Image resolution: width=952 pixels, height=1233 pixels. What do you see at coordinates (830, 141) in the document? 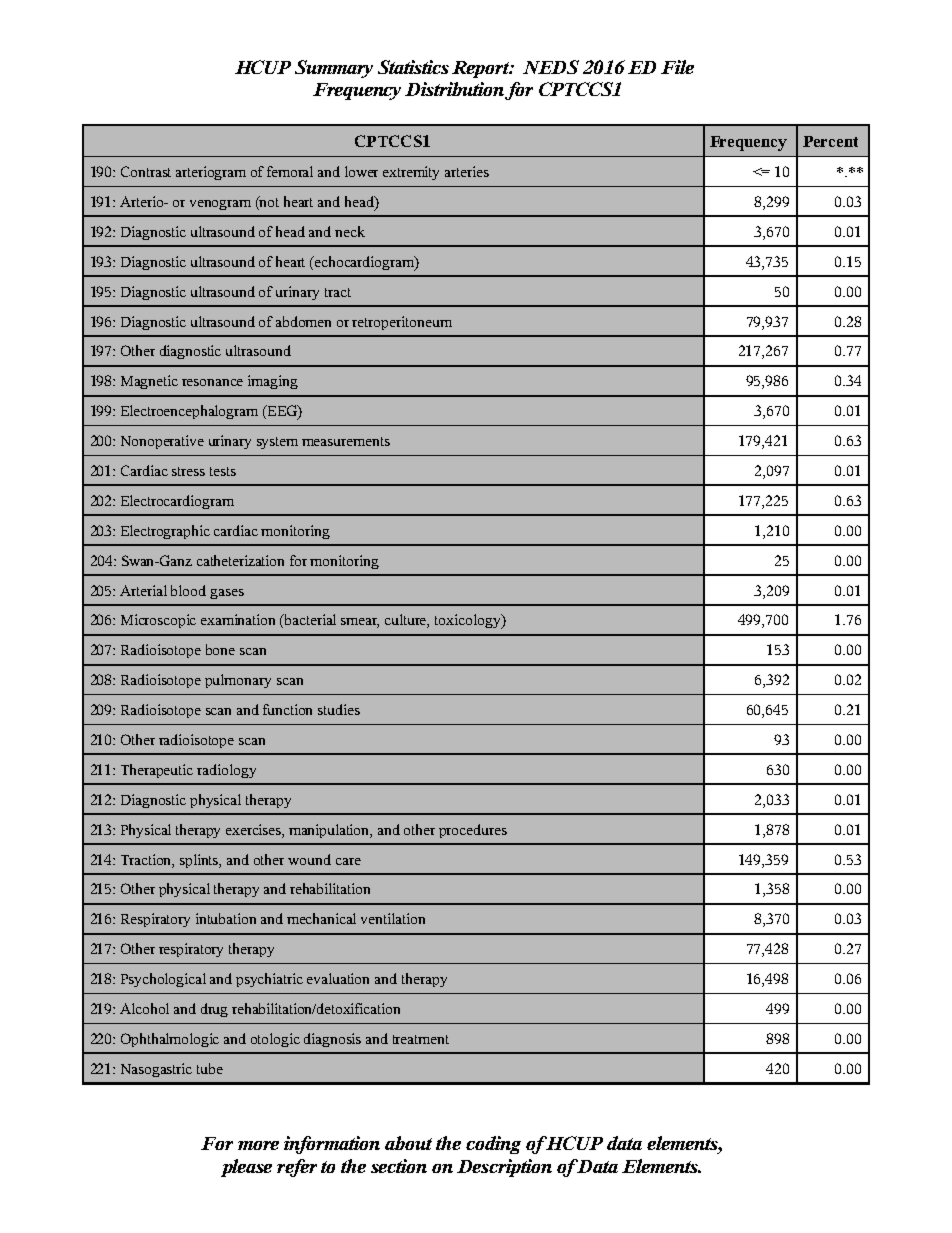
I see `Percent` at bounding box center [830, 141].
